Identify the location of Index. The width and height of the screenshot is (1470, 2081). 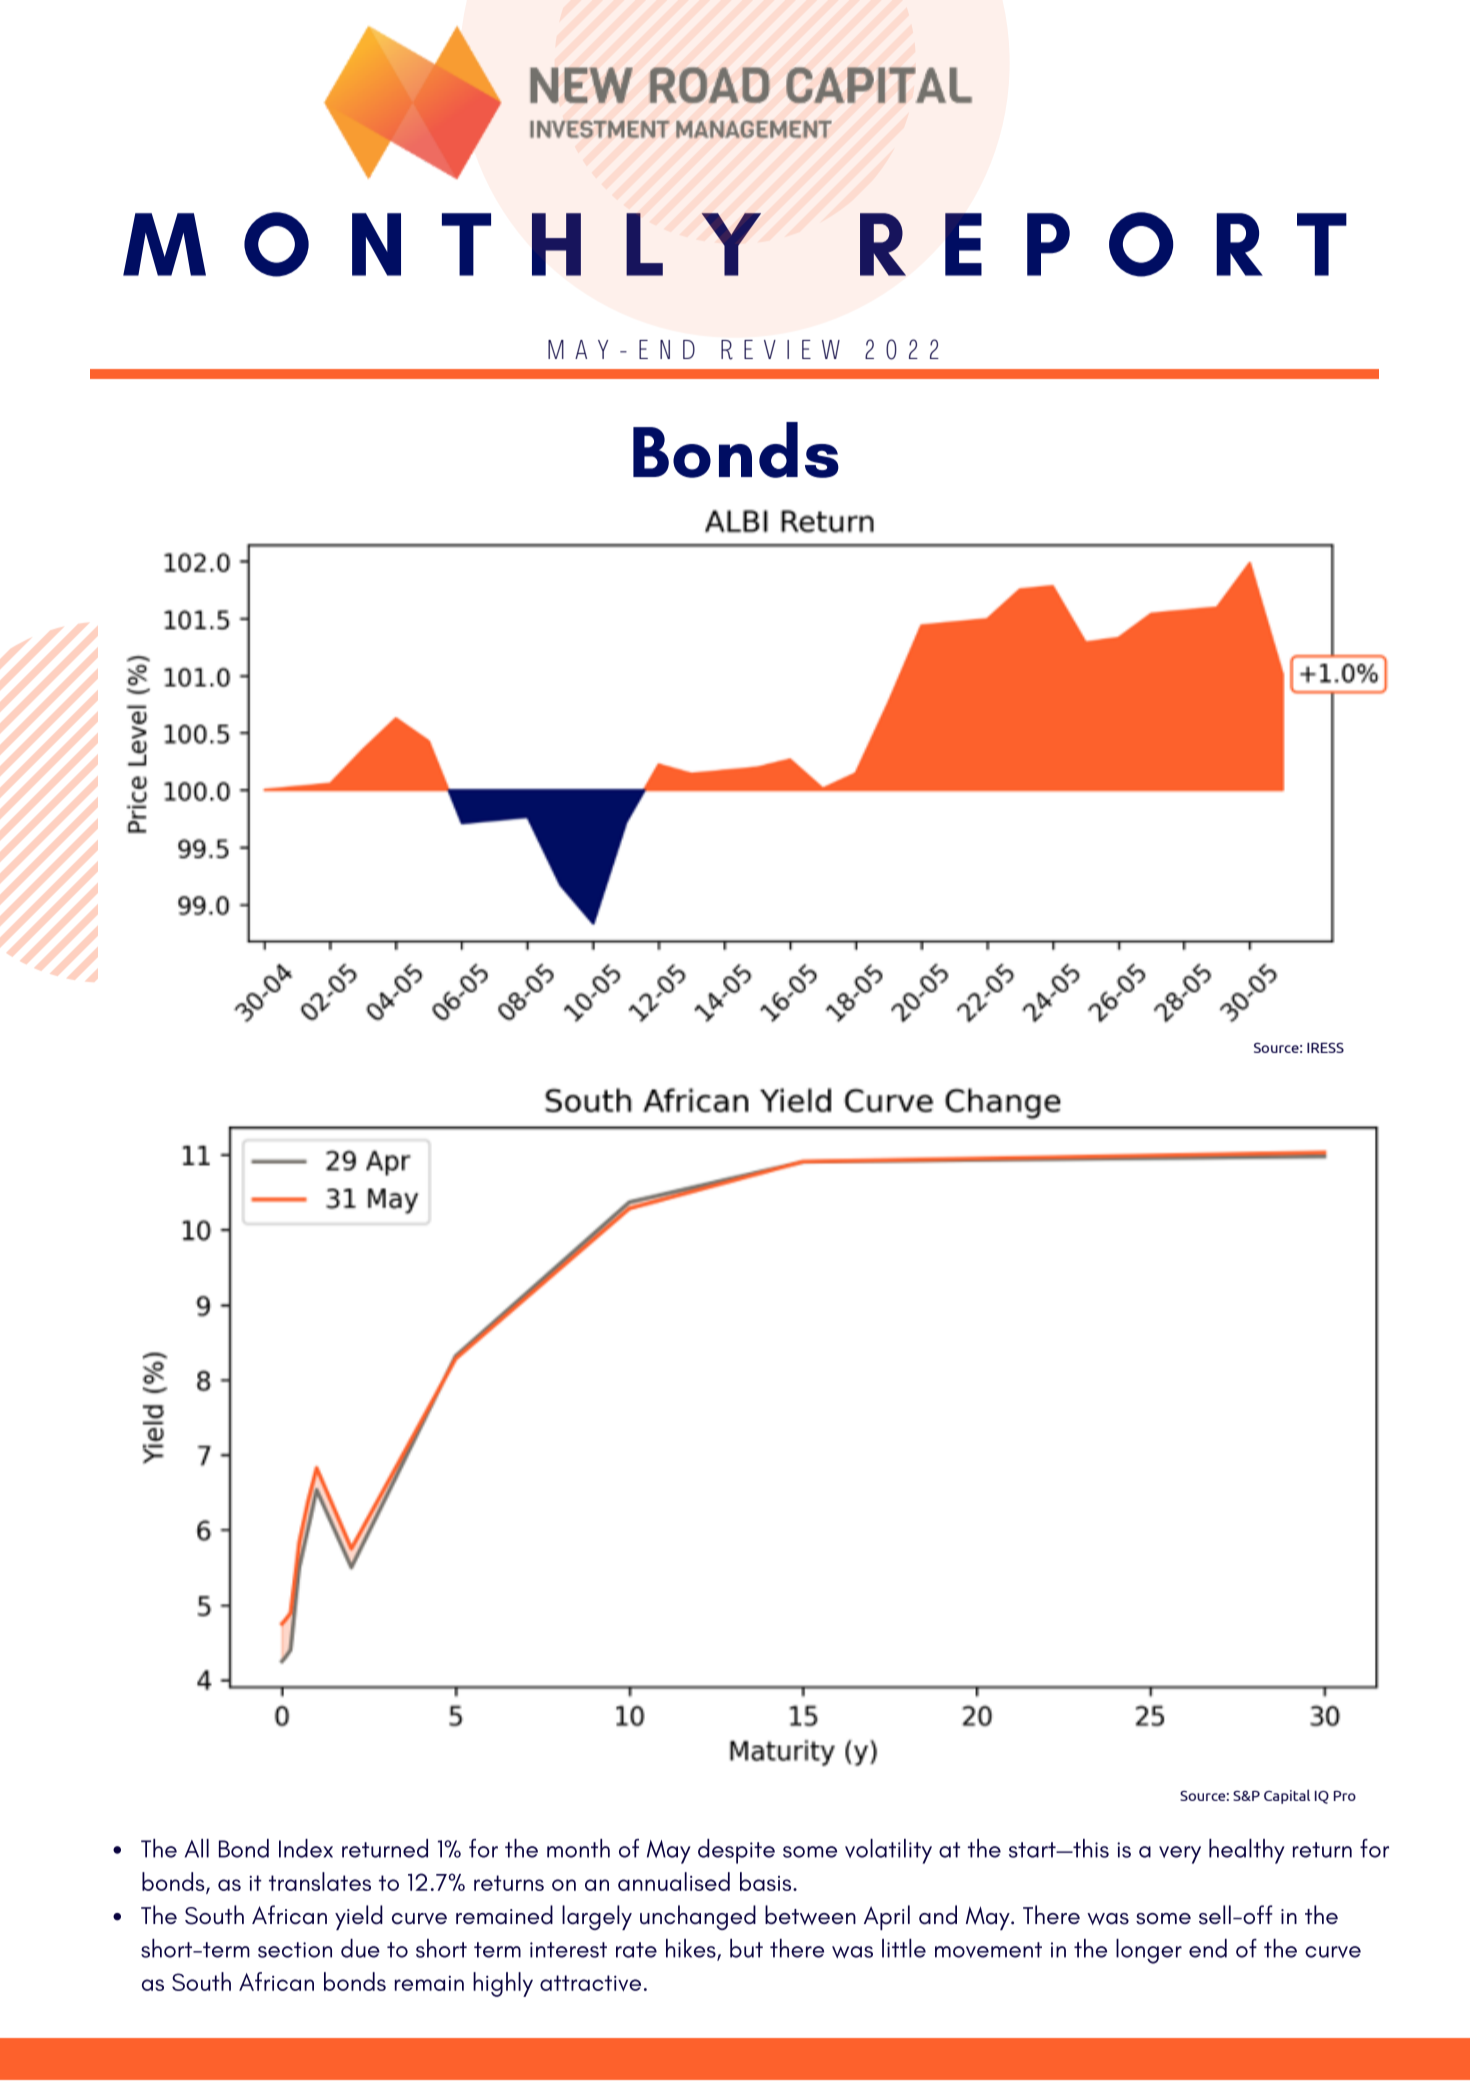
(306, 1848).
